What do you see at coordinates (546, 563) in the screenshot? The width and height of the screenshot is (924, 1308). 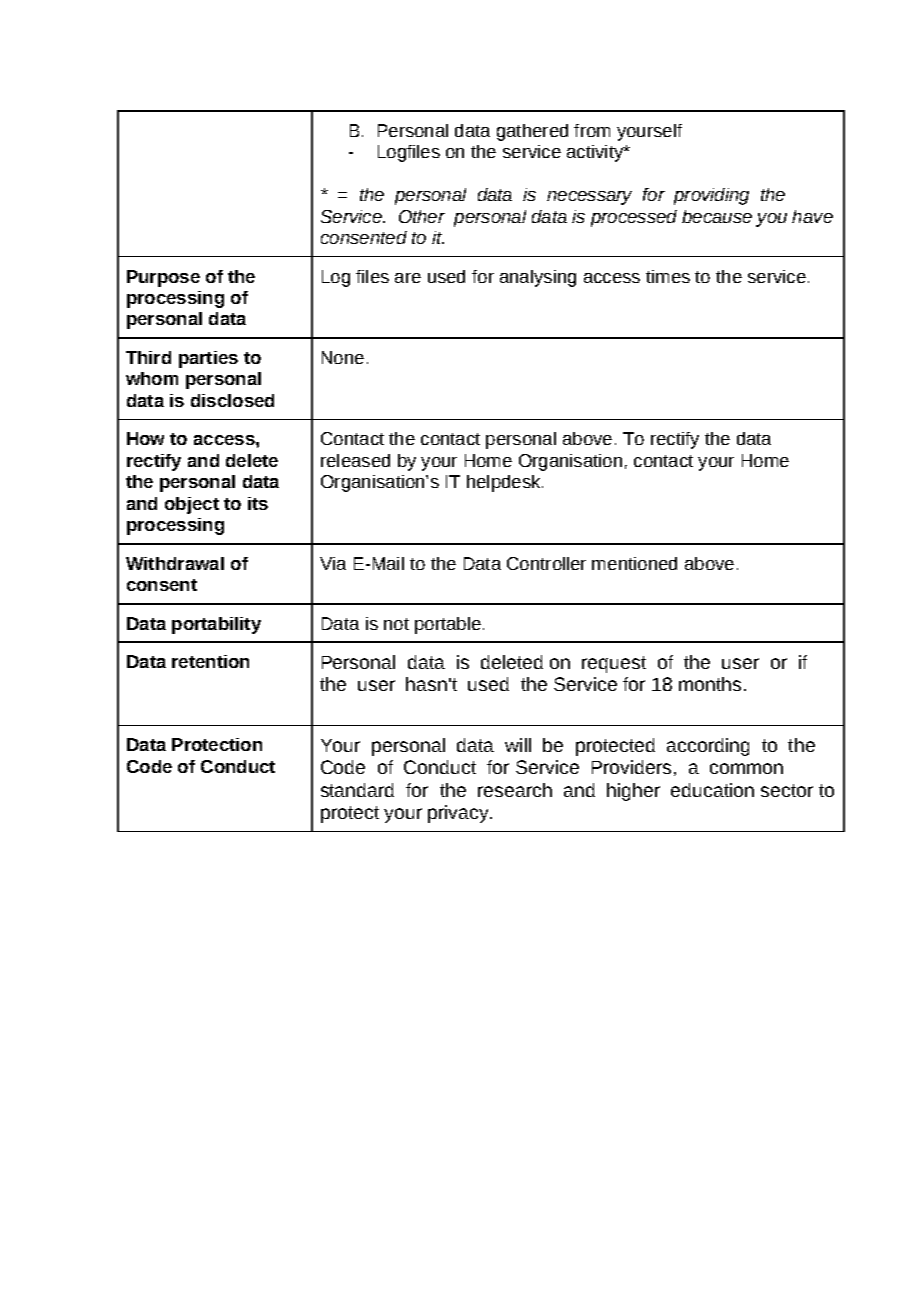 I see `Controller` at bounding box center [546, 563].
